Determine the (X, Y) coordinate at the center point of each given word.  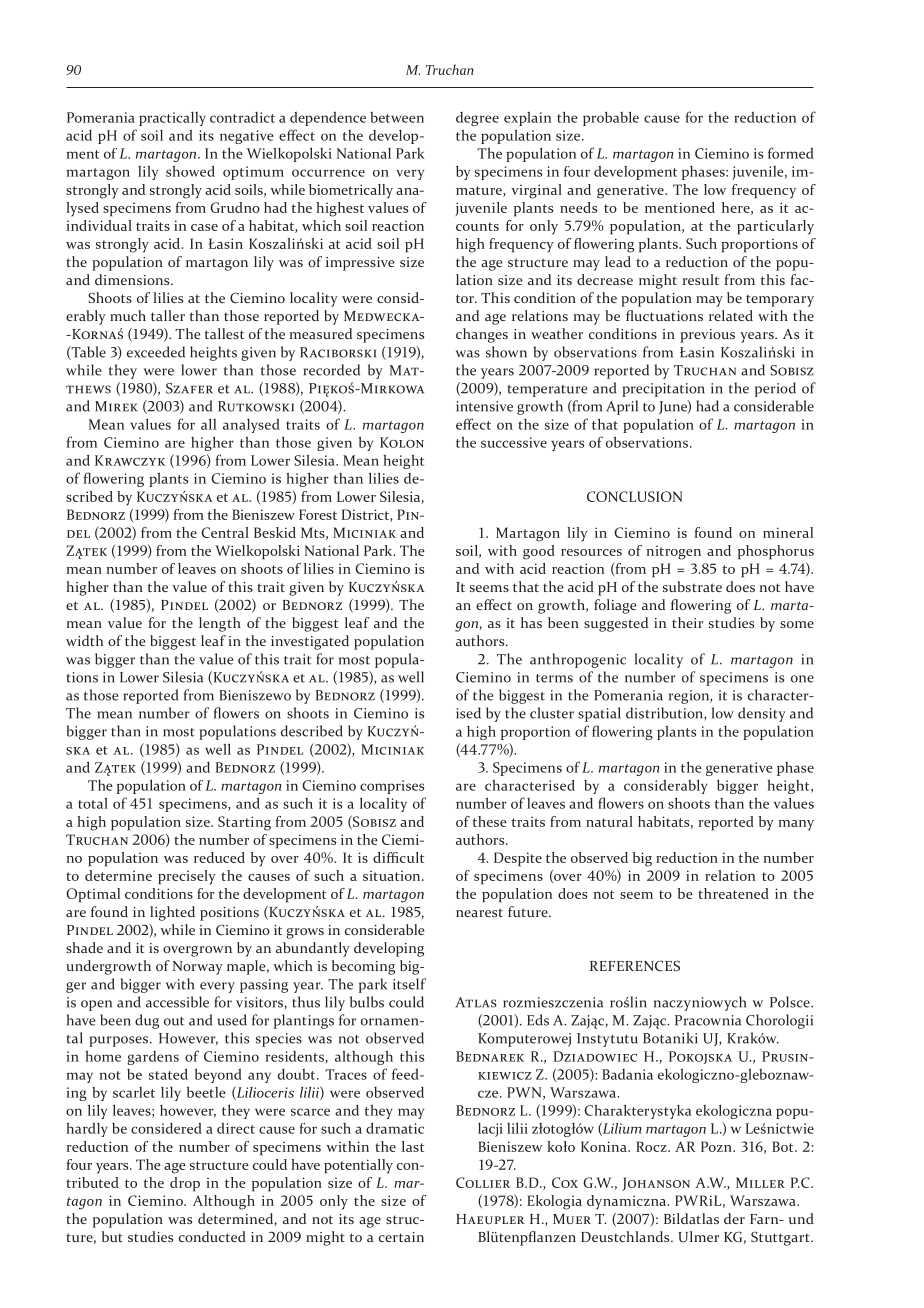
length (220, 624)
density (762, 714)
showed (190, 171)
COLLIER (483, 1182)
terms (554, 678)
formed (791, 153)
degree (477, 119)
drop (185, 1184)
